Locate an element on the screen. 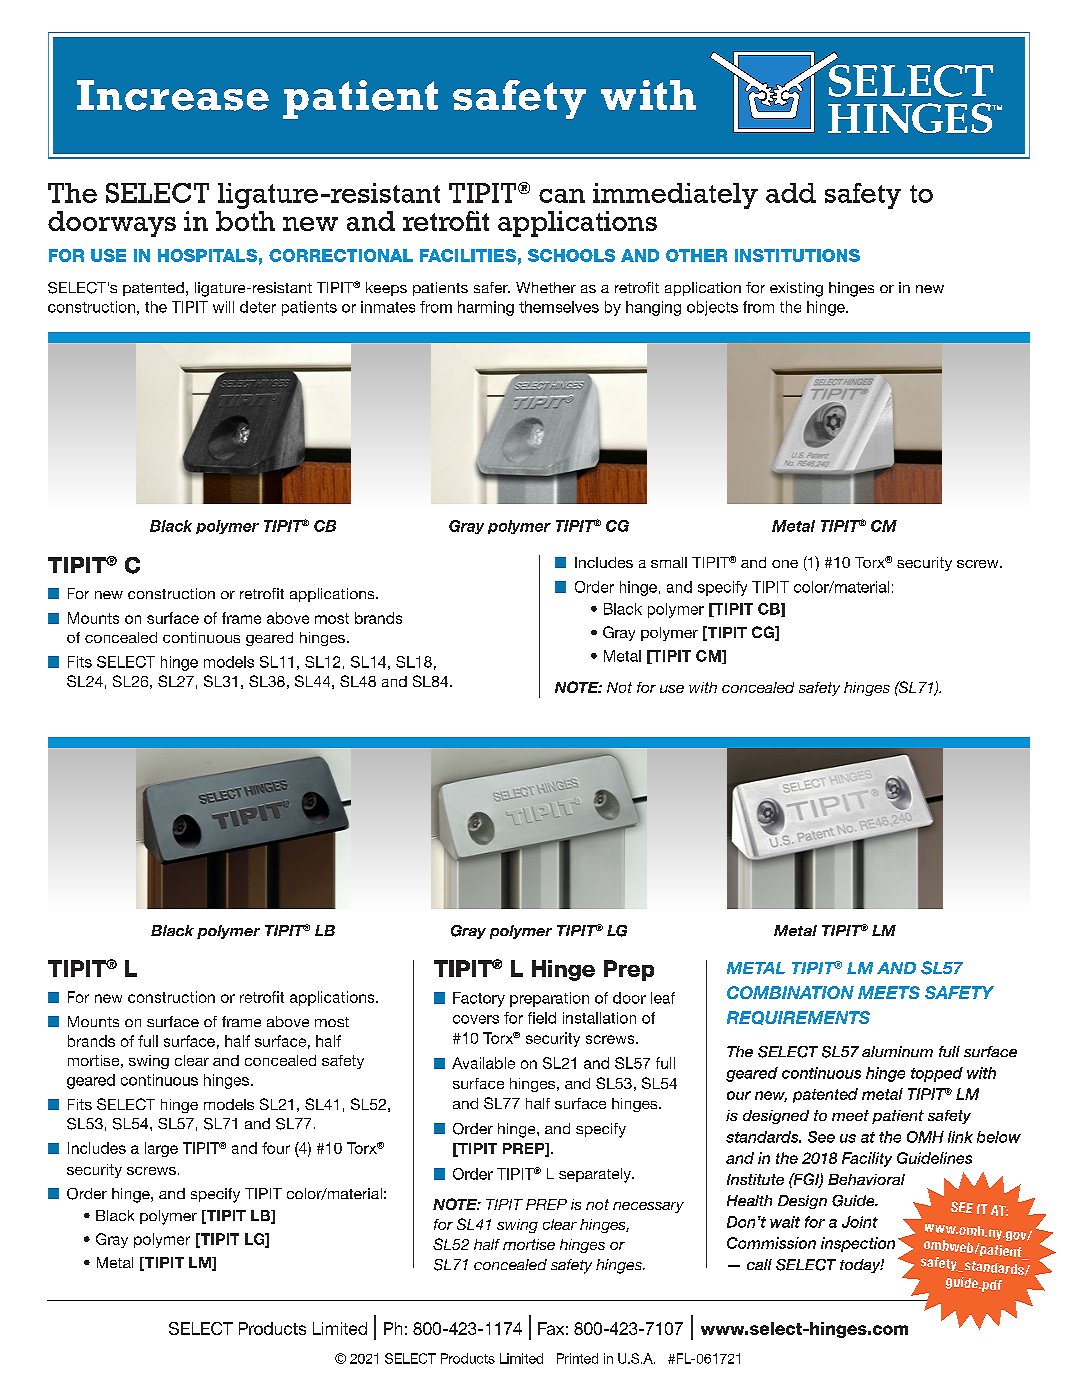 The image size is (1078, 1396). deter is located at coordinates (258, 307).
